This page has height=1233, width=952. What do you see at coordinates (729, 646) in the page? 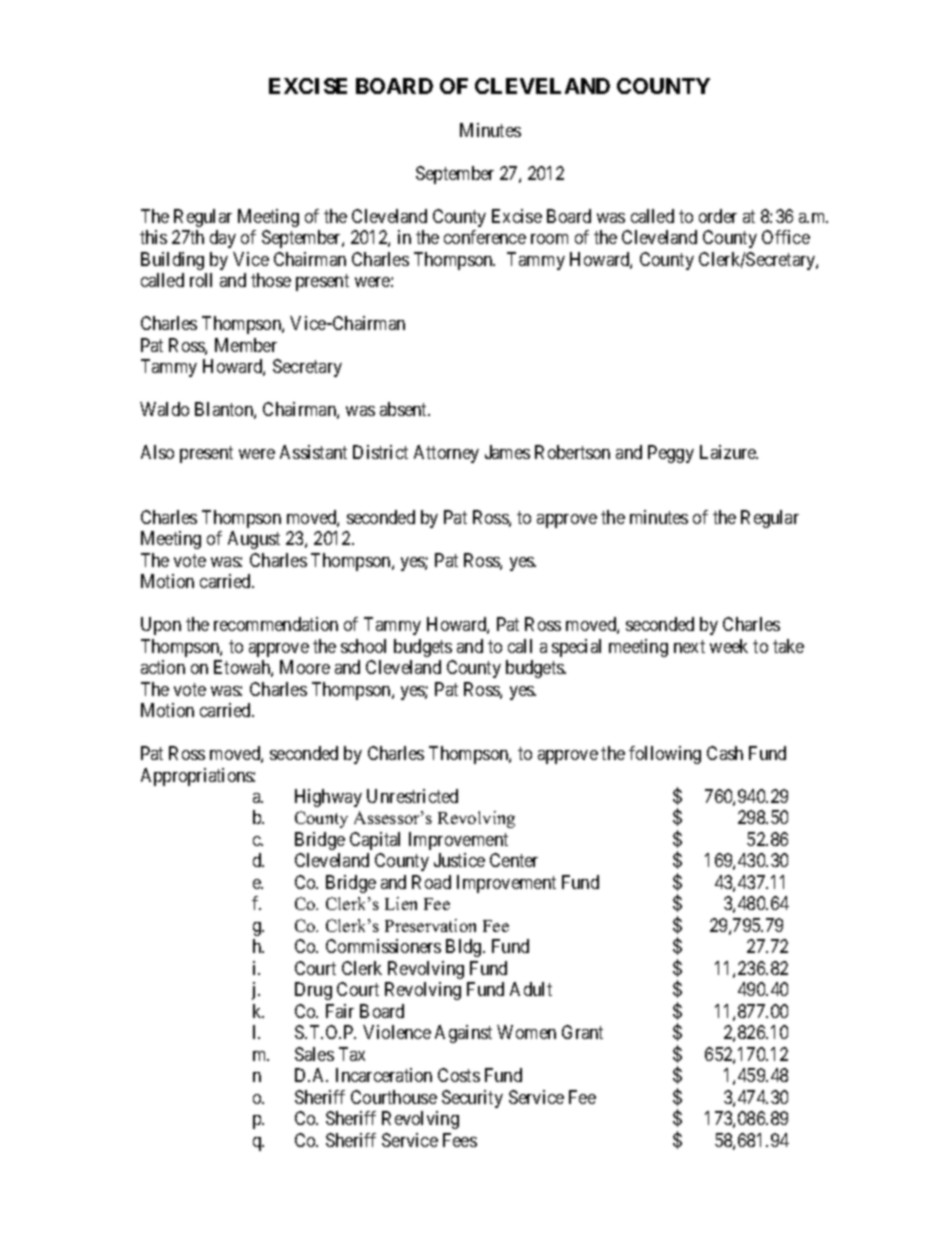
I see `week` at bounding box center [729, 646].
